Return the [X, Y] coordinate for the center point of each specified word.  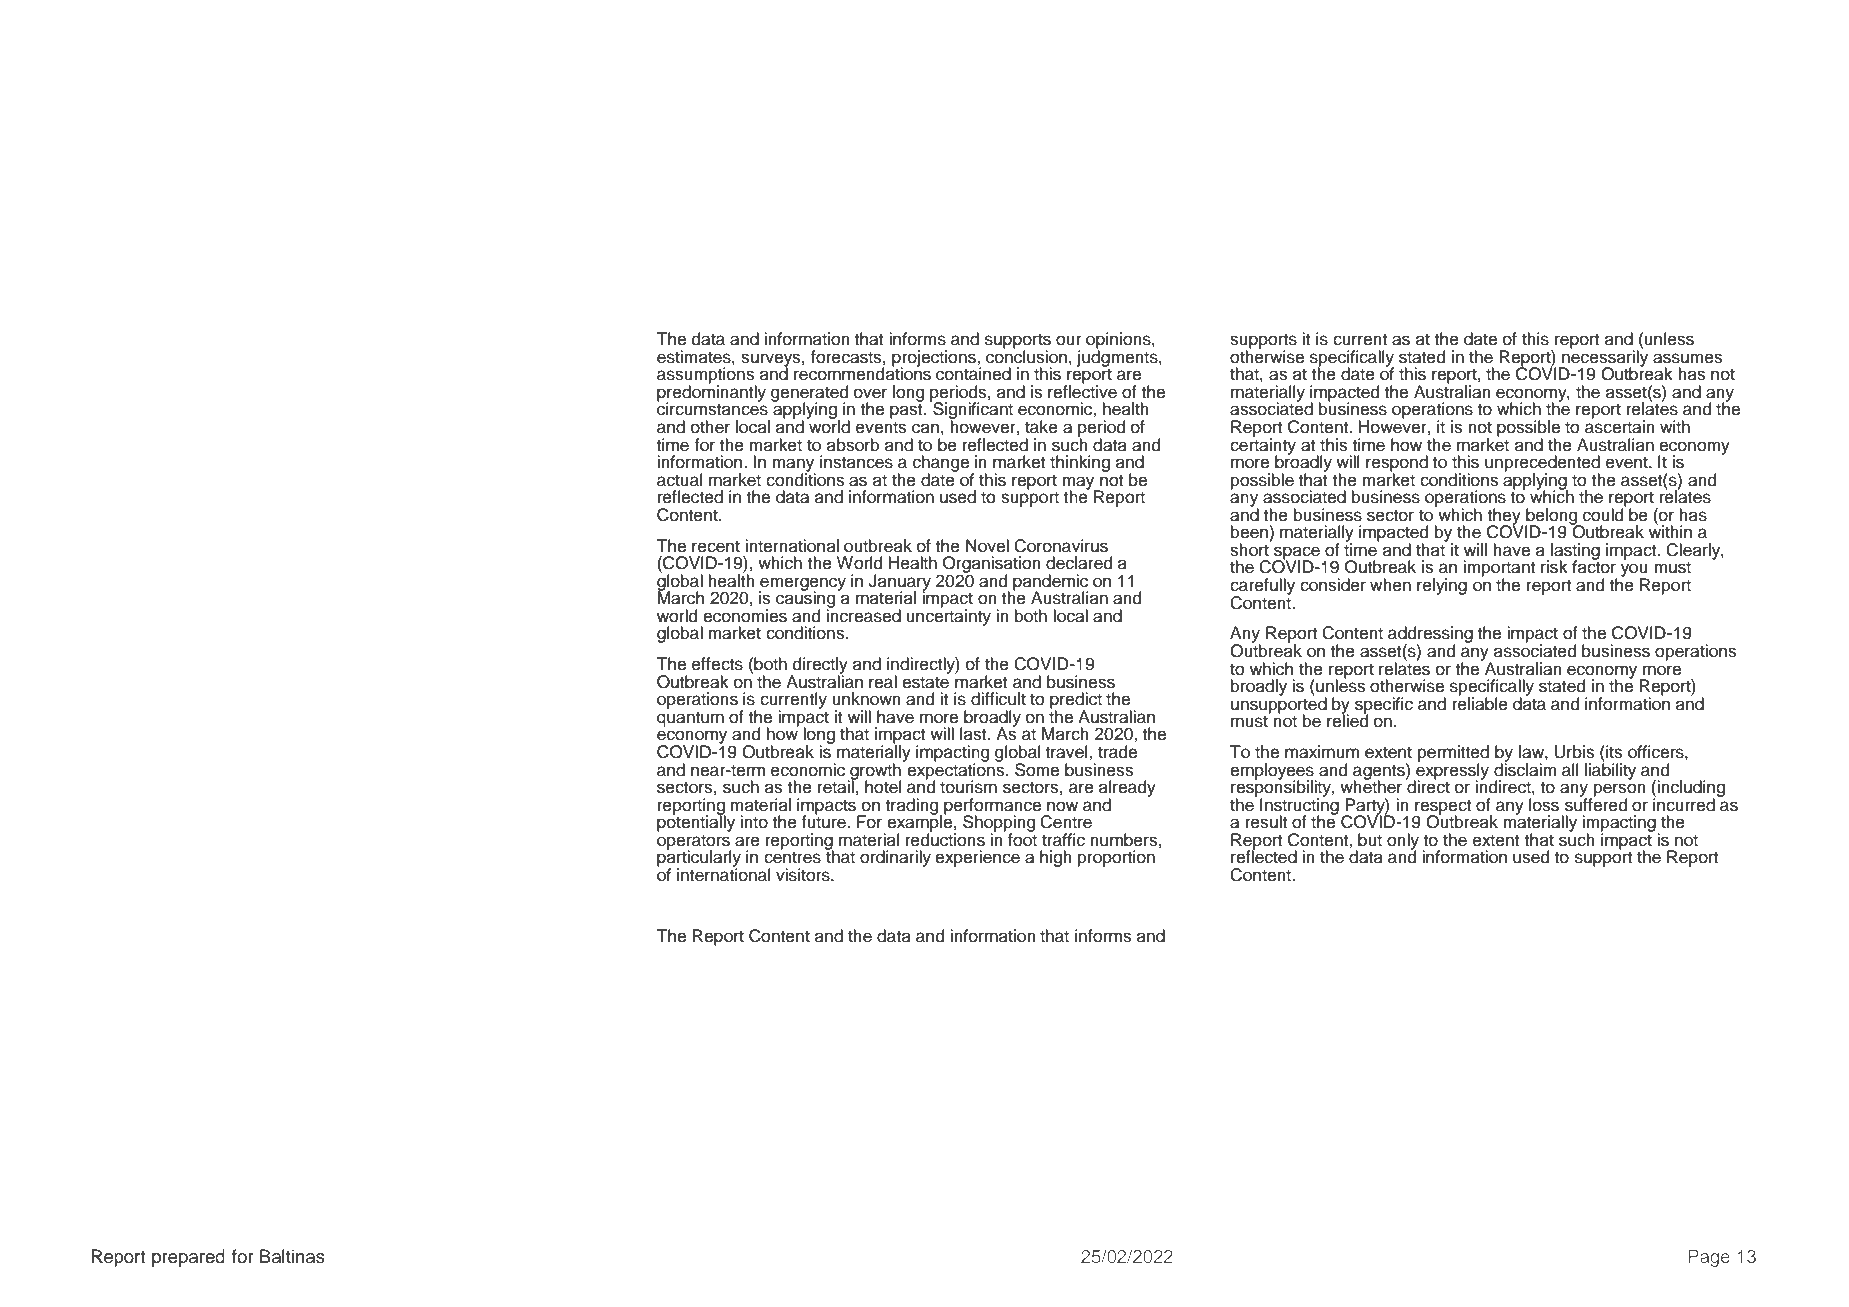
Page [1709, 1258]
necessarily [1604, 358]
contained [973, 373]
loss [1544, 805]
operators [694, 843]
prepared [188, 1258]
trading [913, 807]
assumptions [707, 375]
